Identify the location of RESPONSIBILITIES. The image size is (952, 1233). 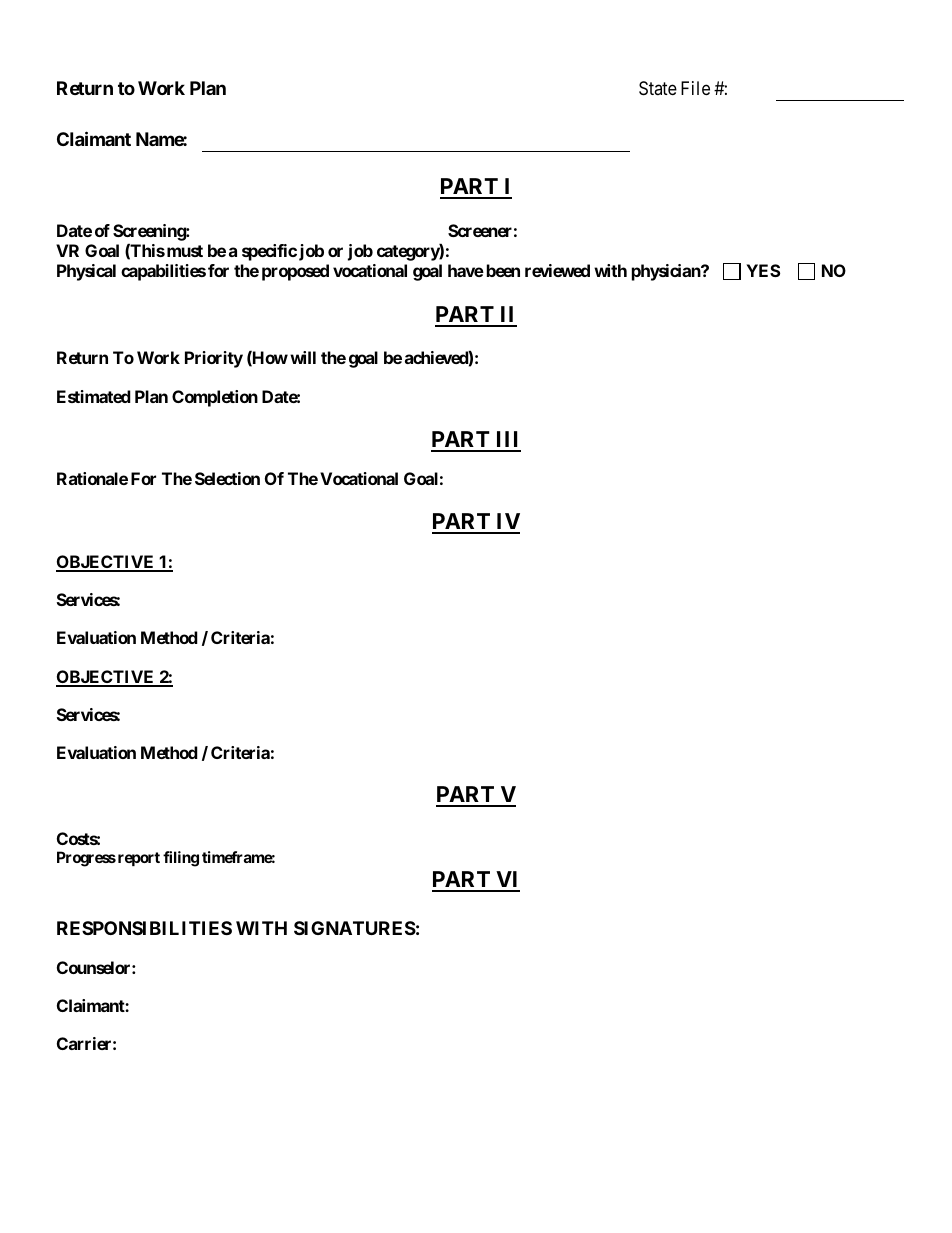
(144, 928).
